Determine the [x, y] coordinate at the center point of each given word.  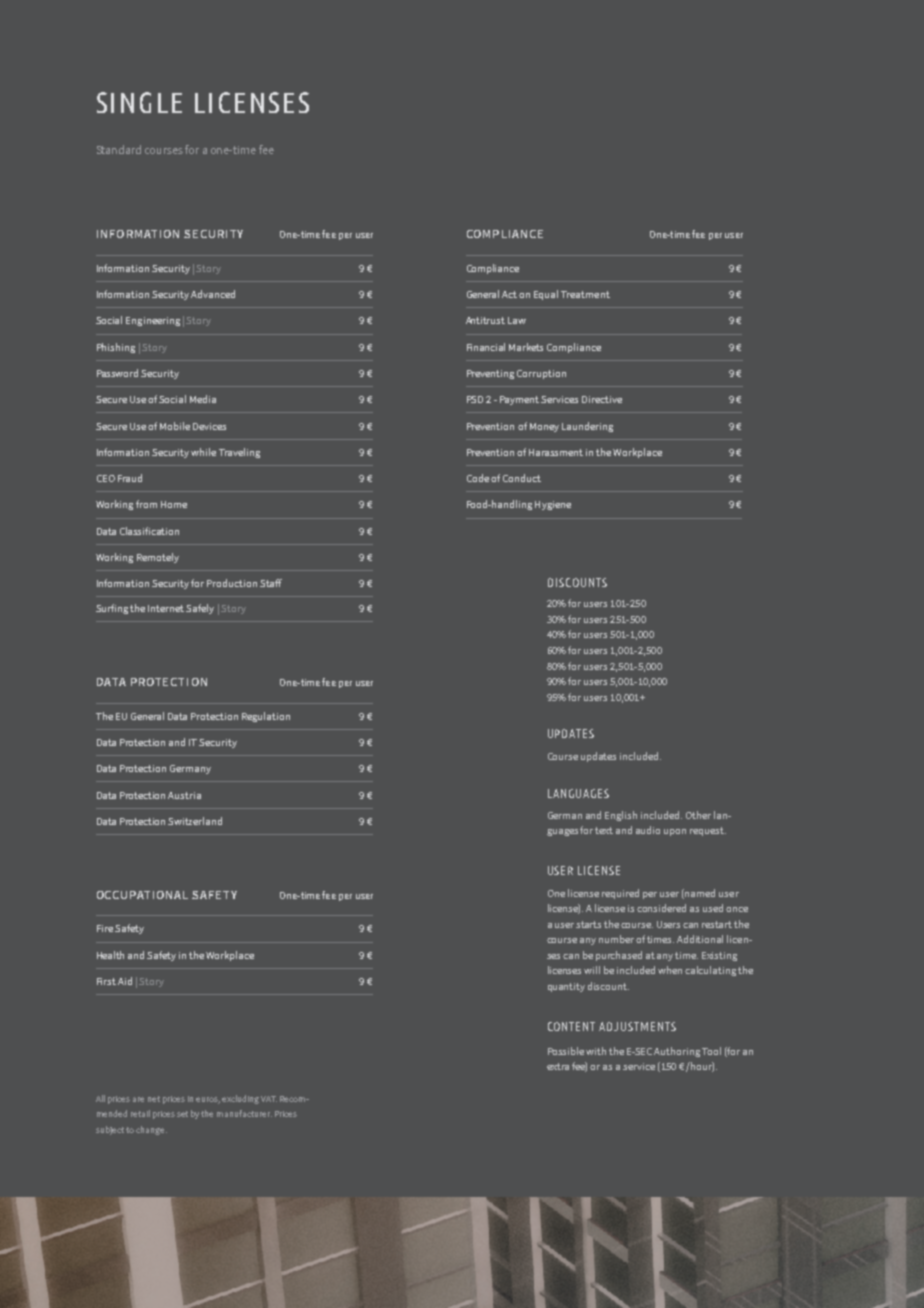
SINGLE [139, 102]
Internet [166, 608]
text [604, 830]
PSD [475, 399]
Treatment [585, 294]
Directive [602, 399]
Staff [271, 583]
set [182, 1114]
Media [203, 399]
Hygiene [553, 505]
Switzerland [195, 821]
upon [675, 832]
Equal [546, 295]
